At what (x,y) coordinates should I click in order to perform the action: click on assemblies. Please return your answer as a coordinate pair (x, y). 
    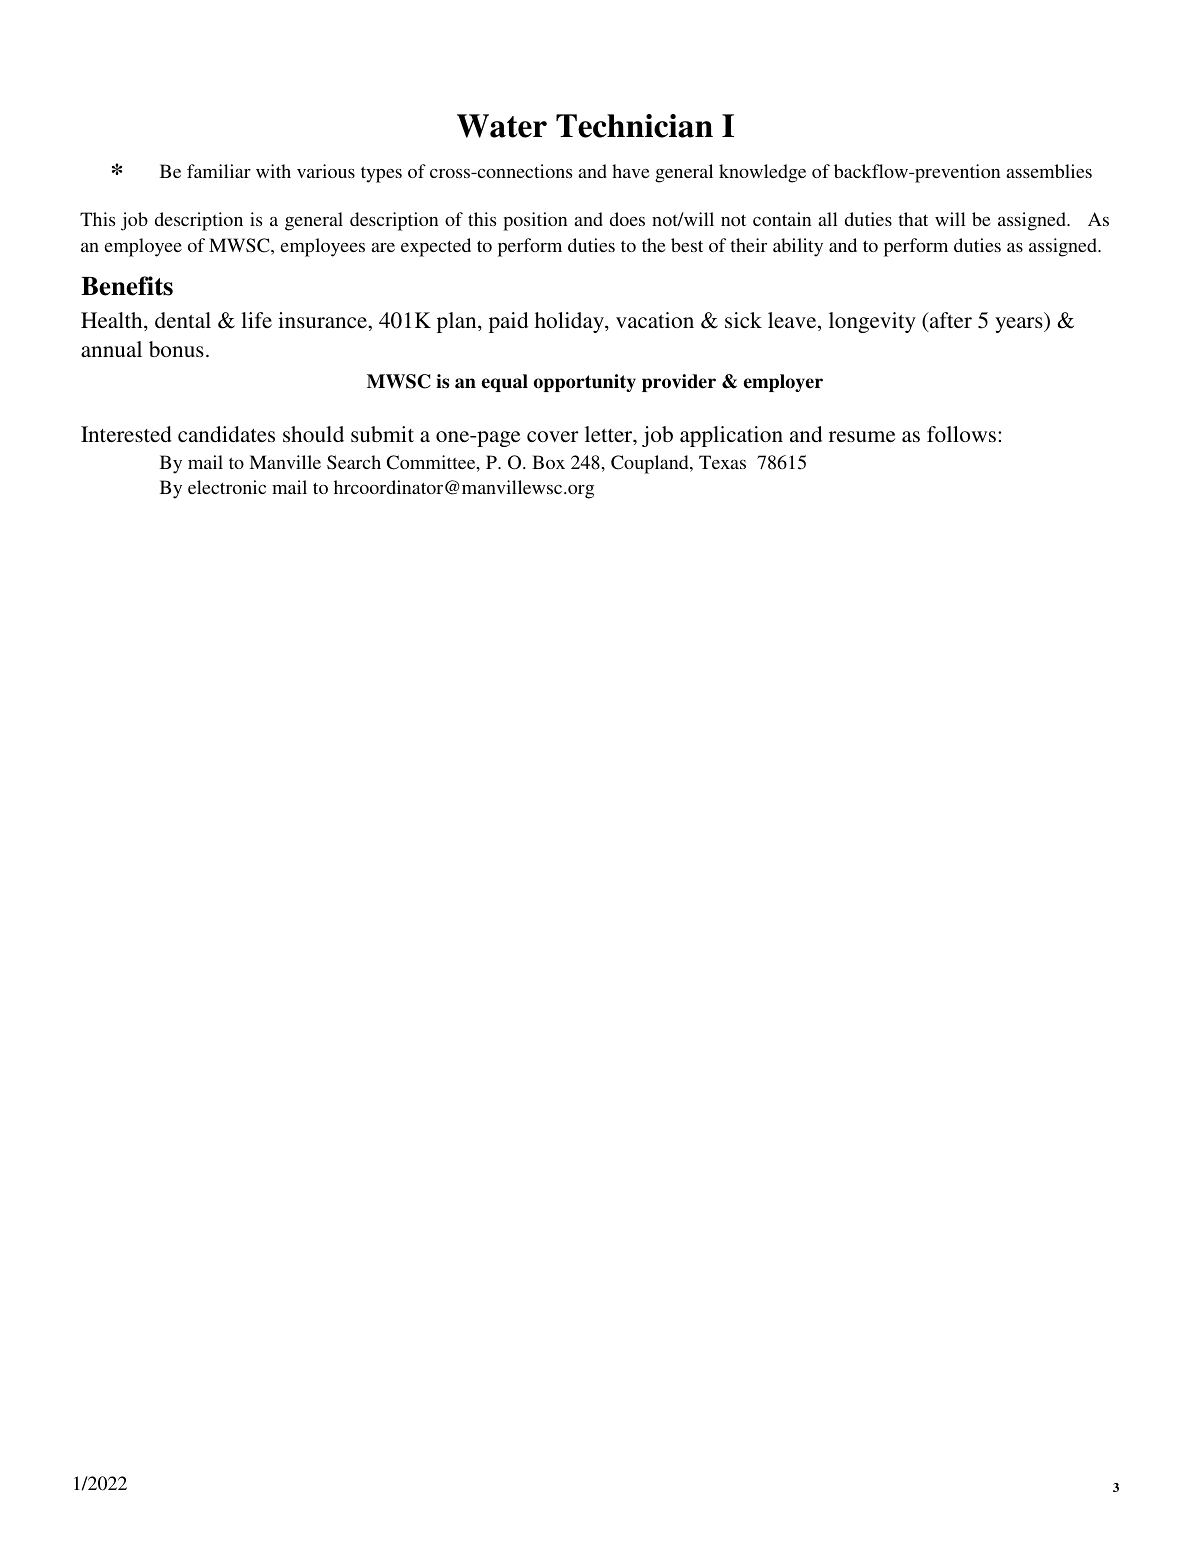
    Looking at the image, I should click on (1049, 171).
